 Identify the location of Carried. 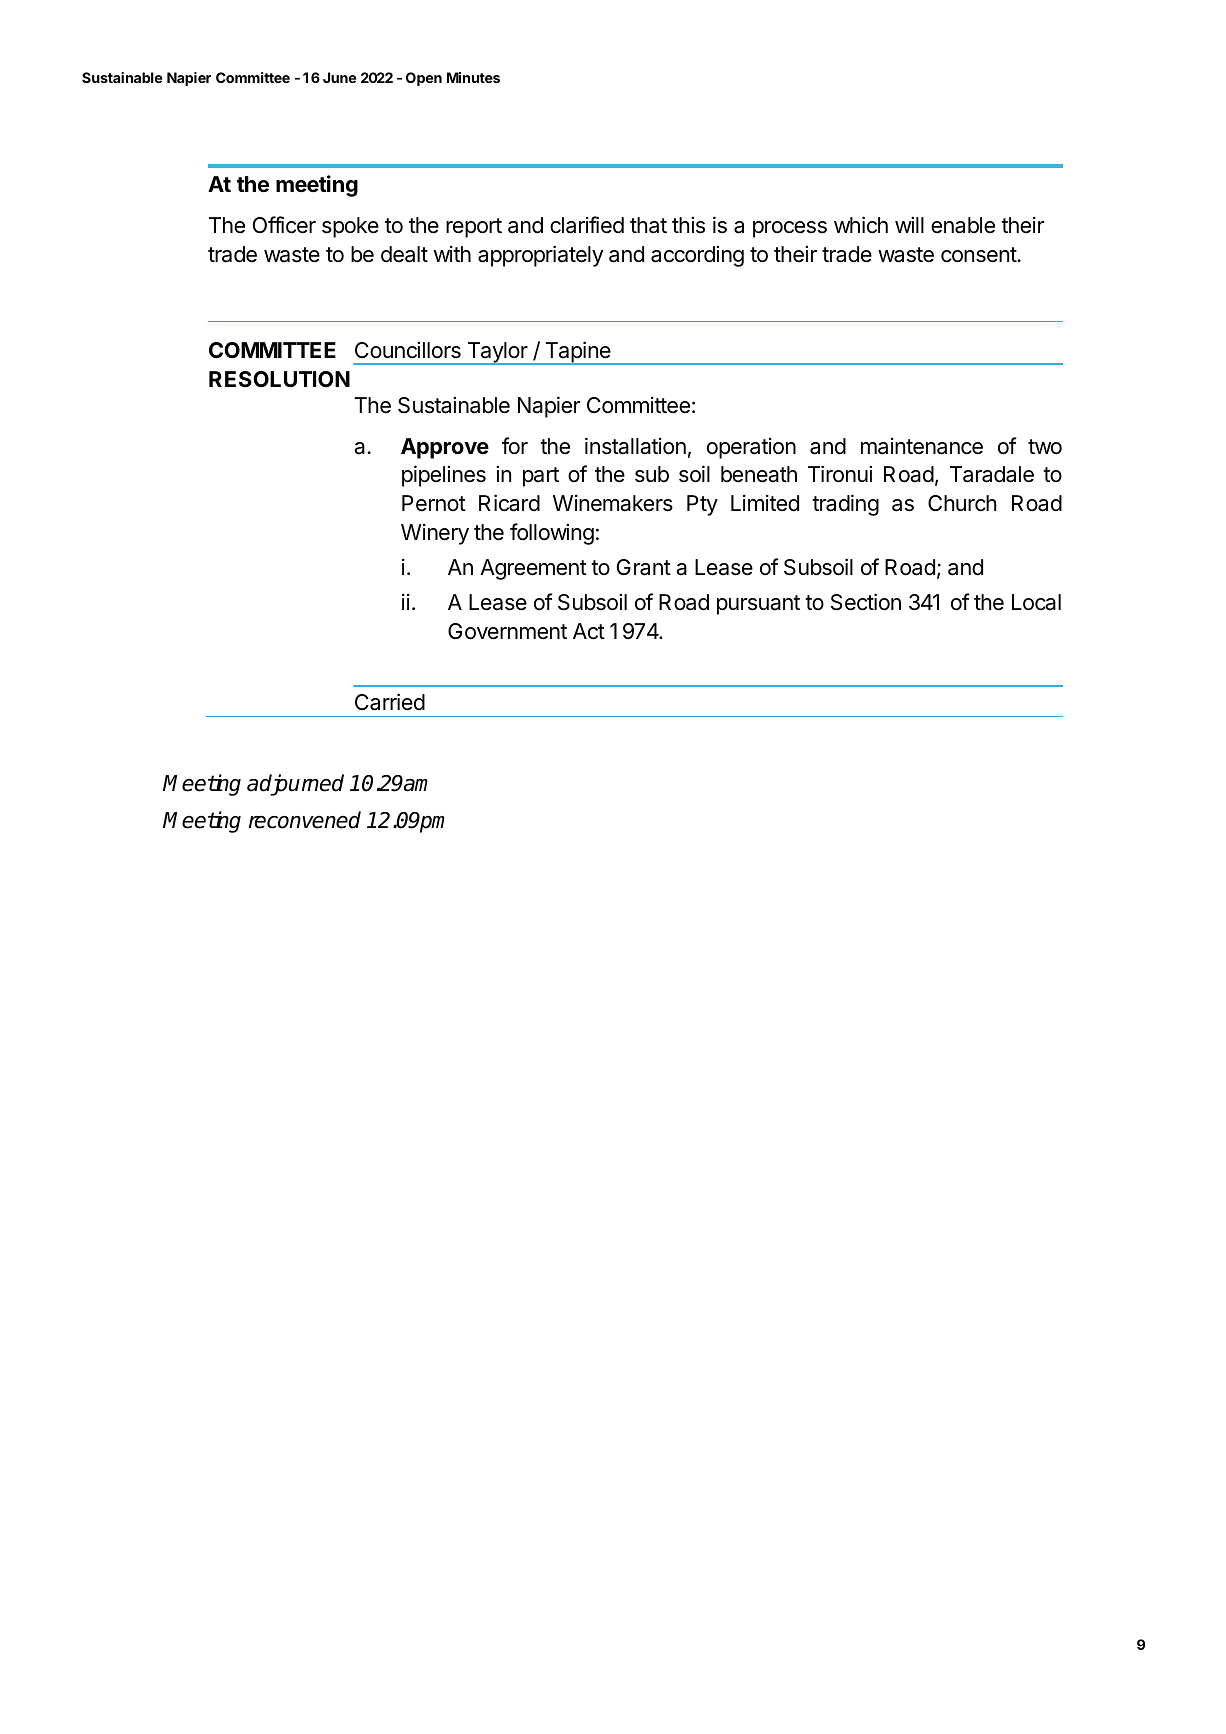
(390, 702).
